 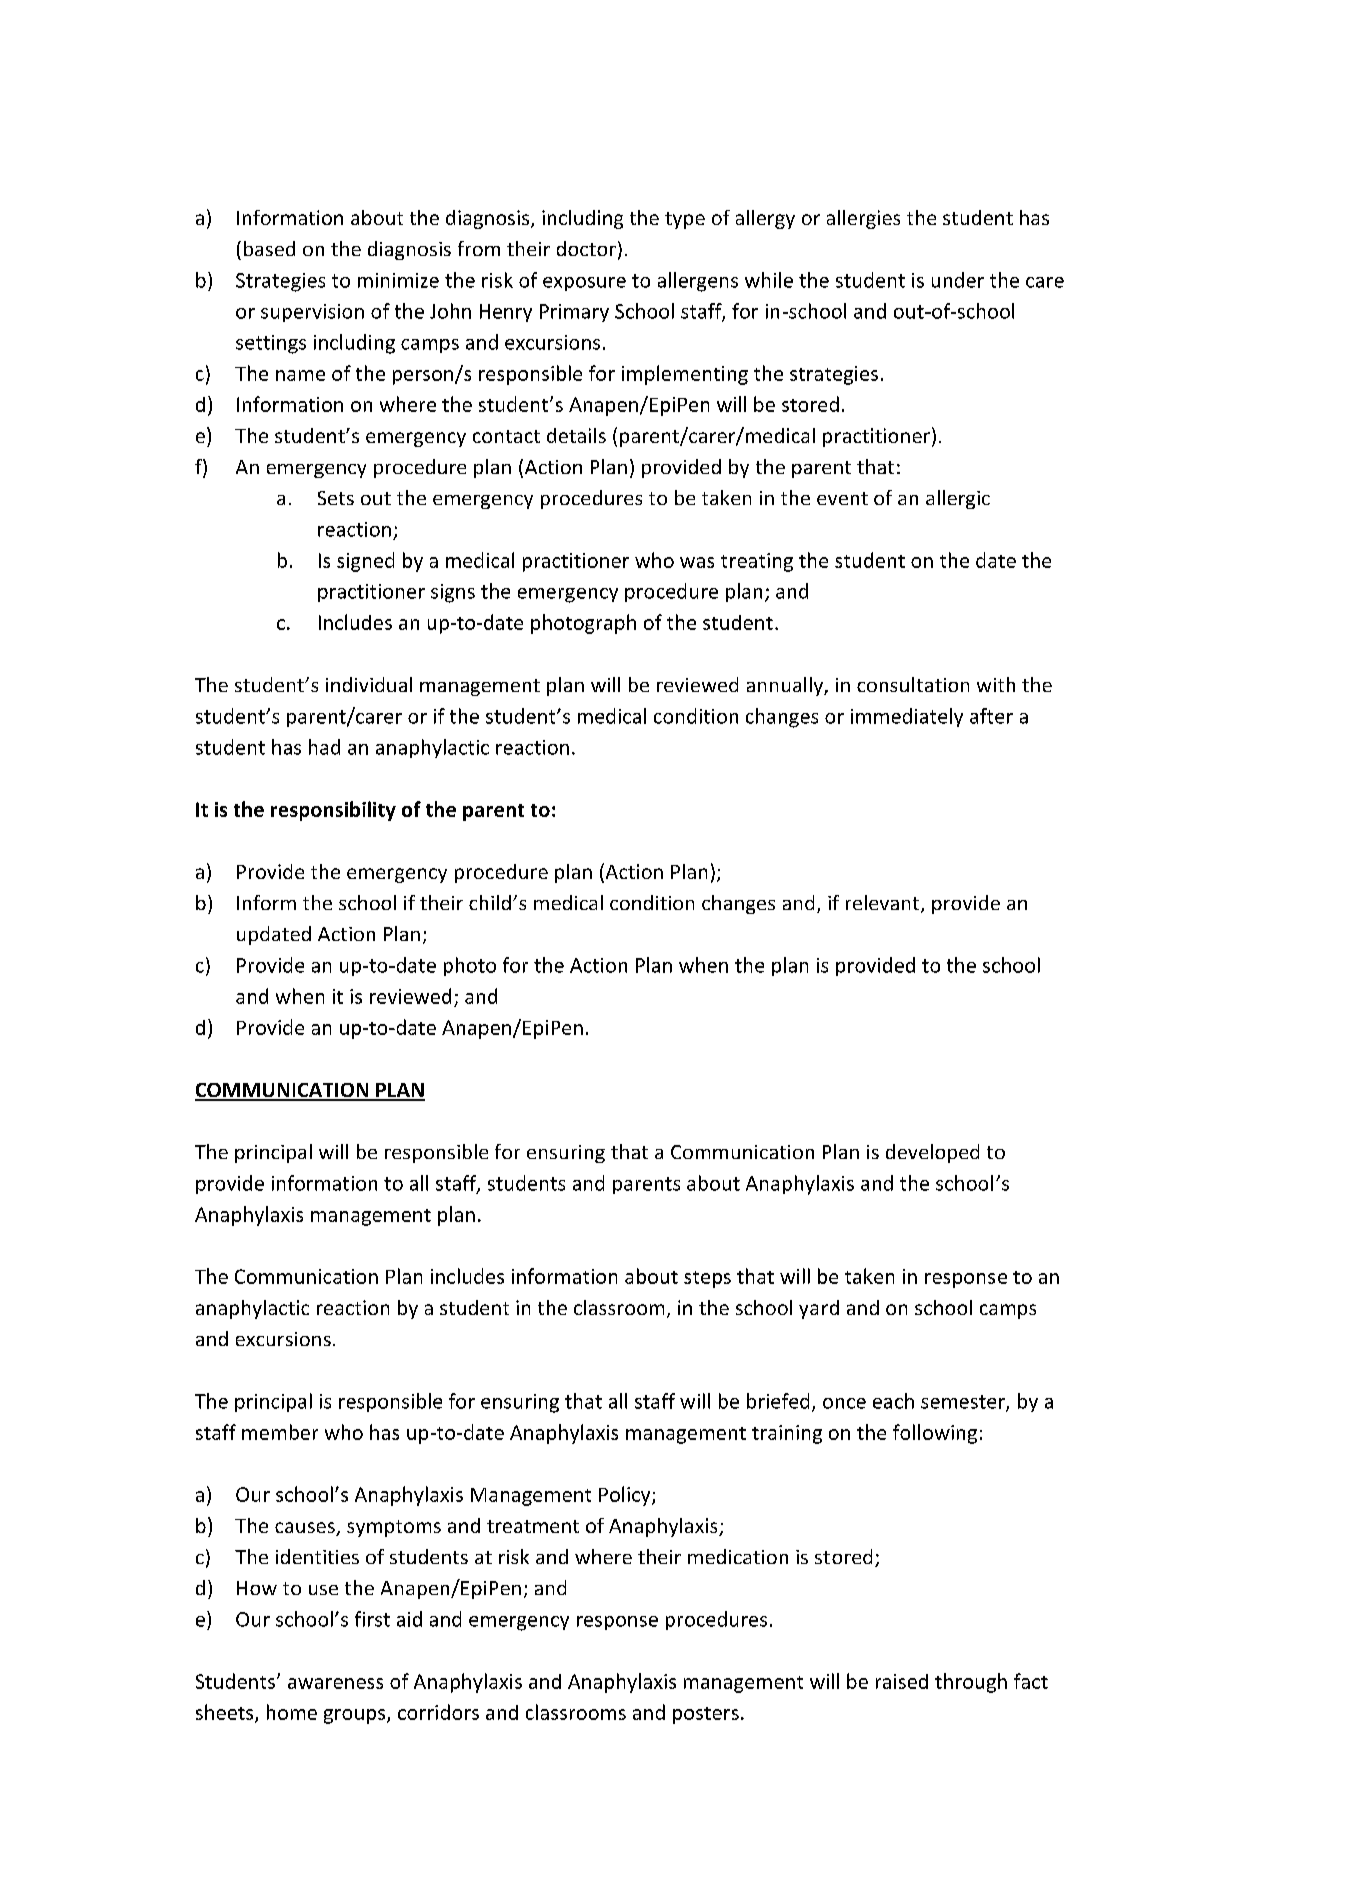 I want to click on under, so click(x=958, y=280).
